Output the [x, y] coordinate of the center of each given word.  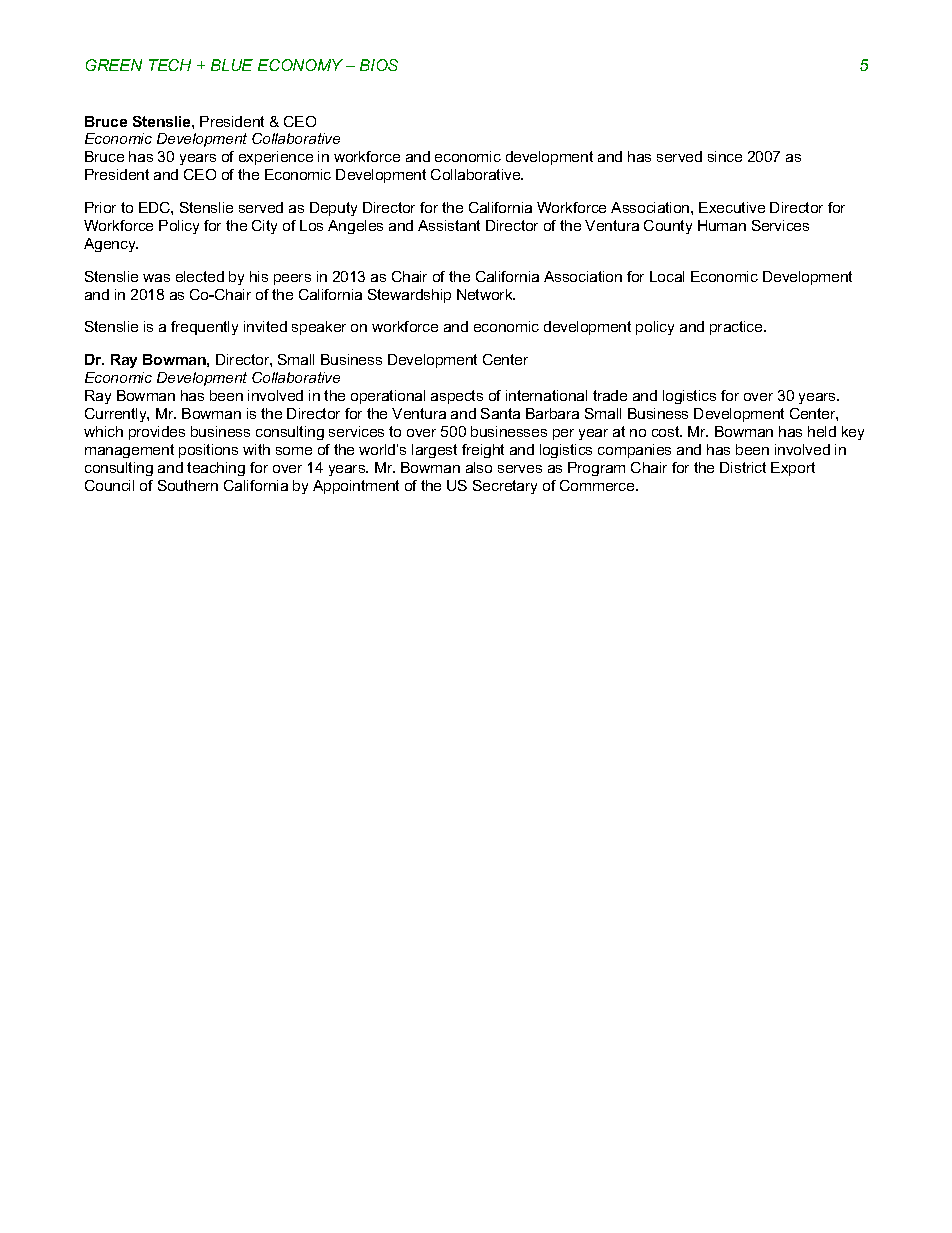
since [725, 156]
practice [737, 328]
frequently [204, 328]
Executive [732, 207]
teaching [216, 469]
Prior [100, 207]
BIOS [379, 65]
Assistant [449, 225]
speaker [319, 328]
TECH [170, 65]
